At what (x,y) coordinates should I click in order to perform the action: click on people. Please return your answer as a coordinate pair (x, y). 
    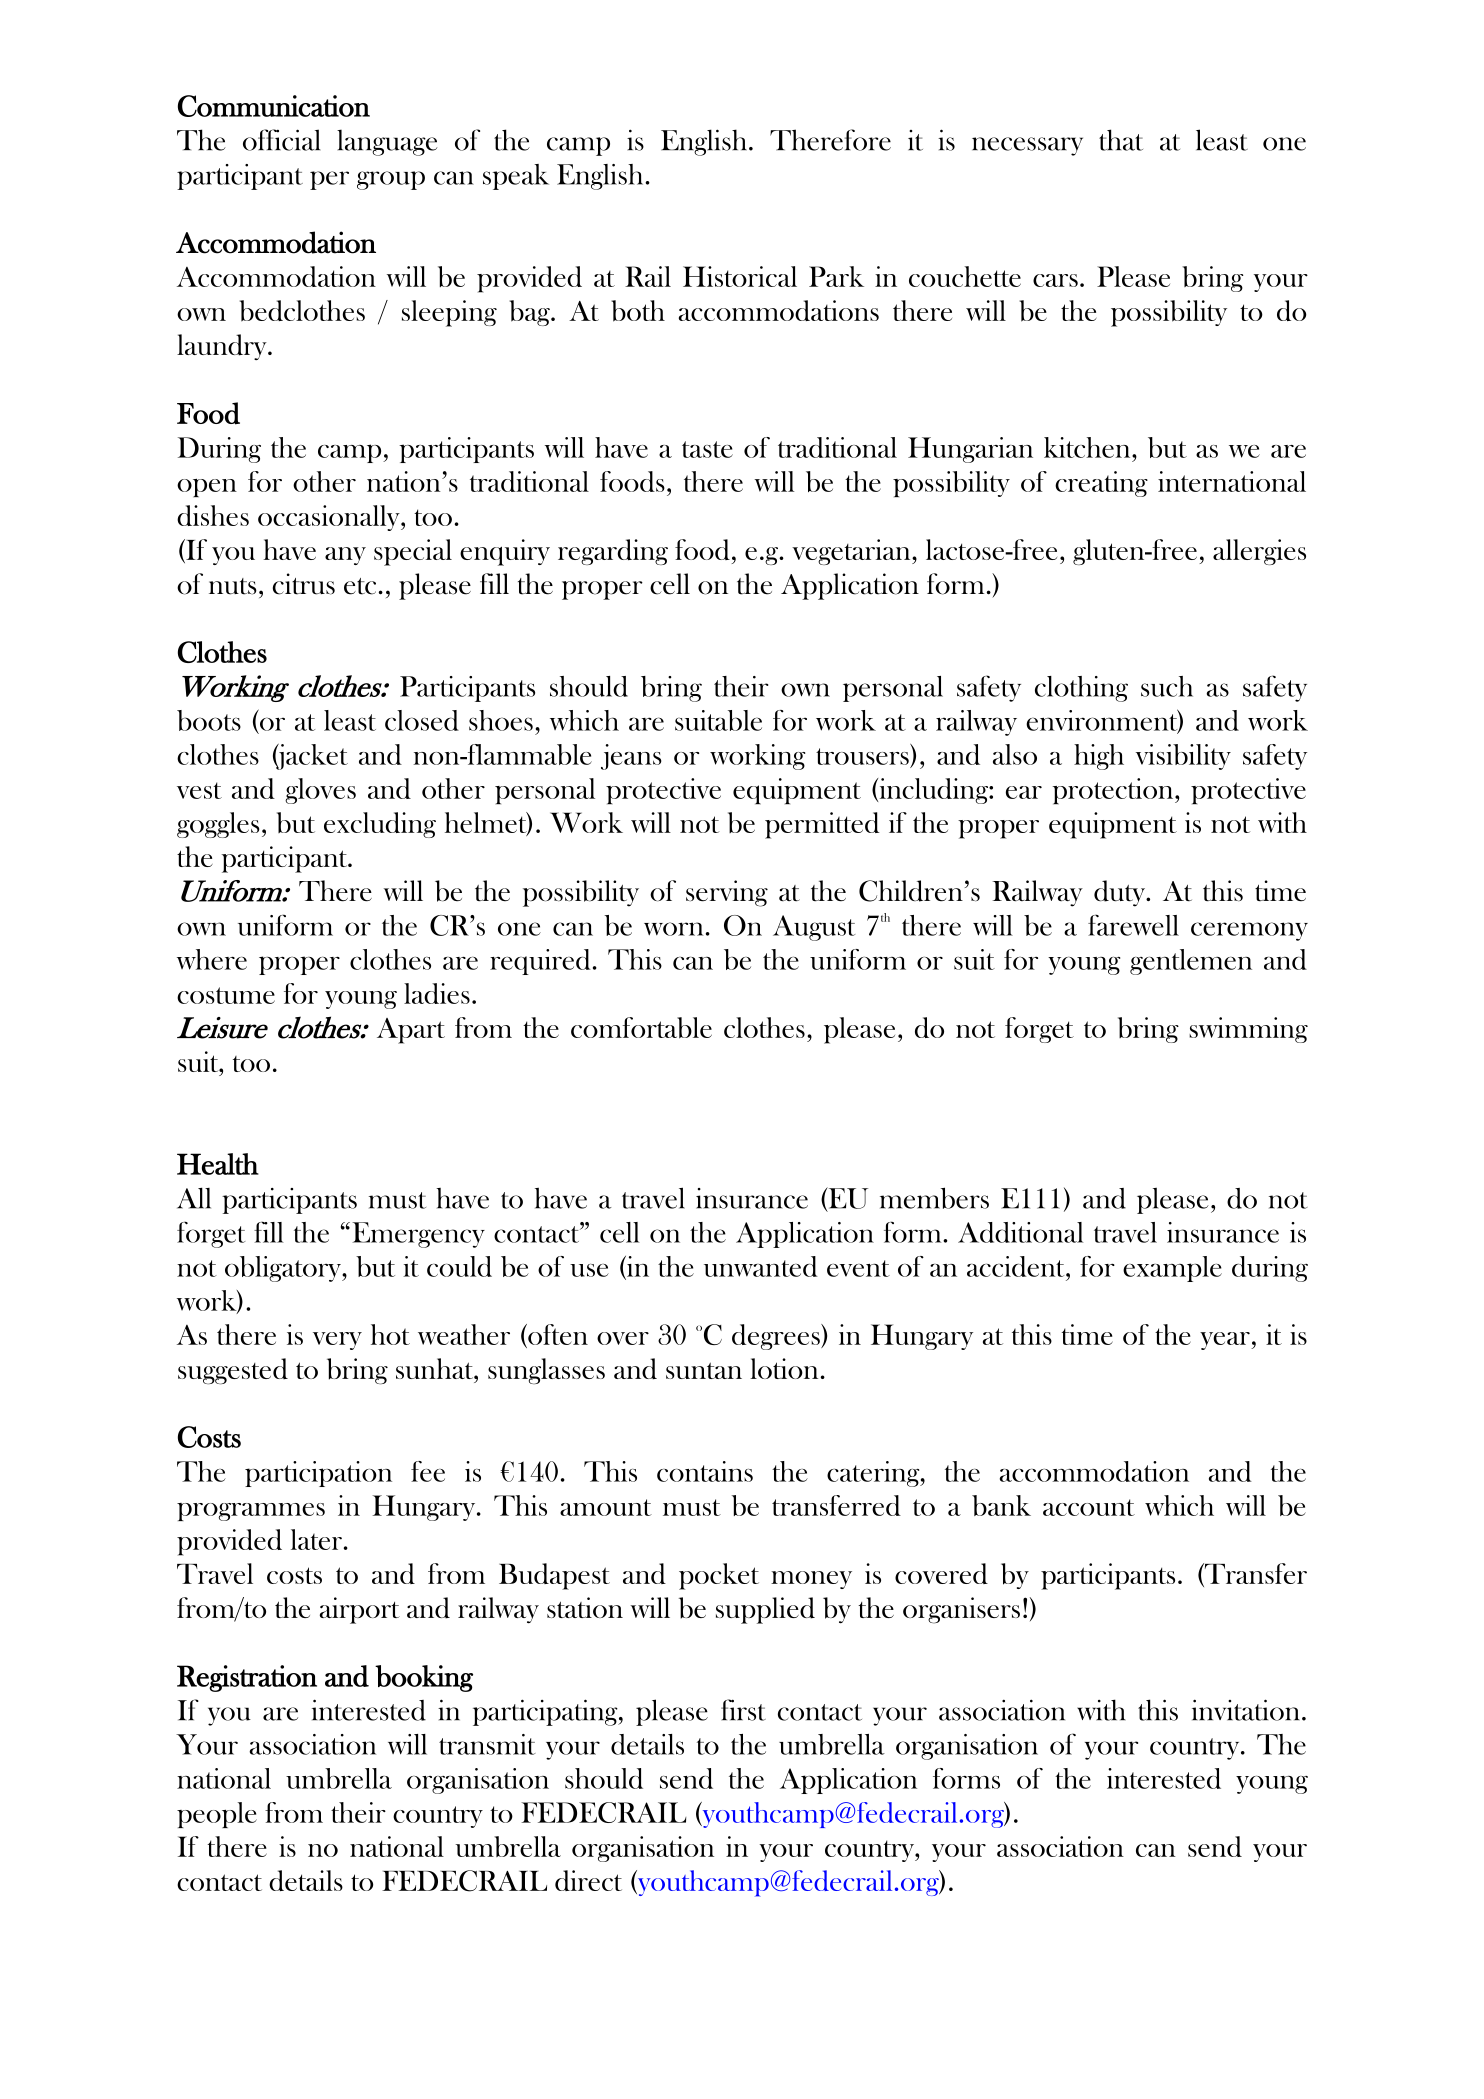
    Looking at the image, I should click on (217, 1815).
